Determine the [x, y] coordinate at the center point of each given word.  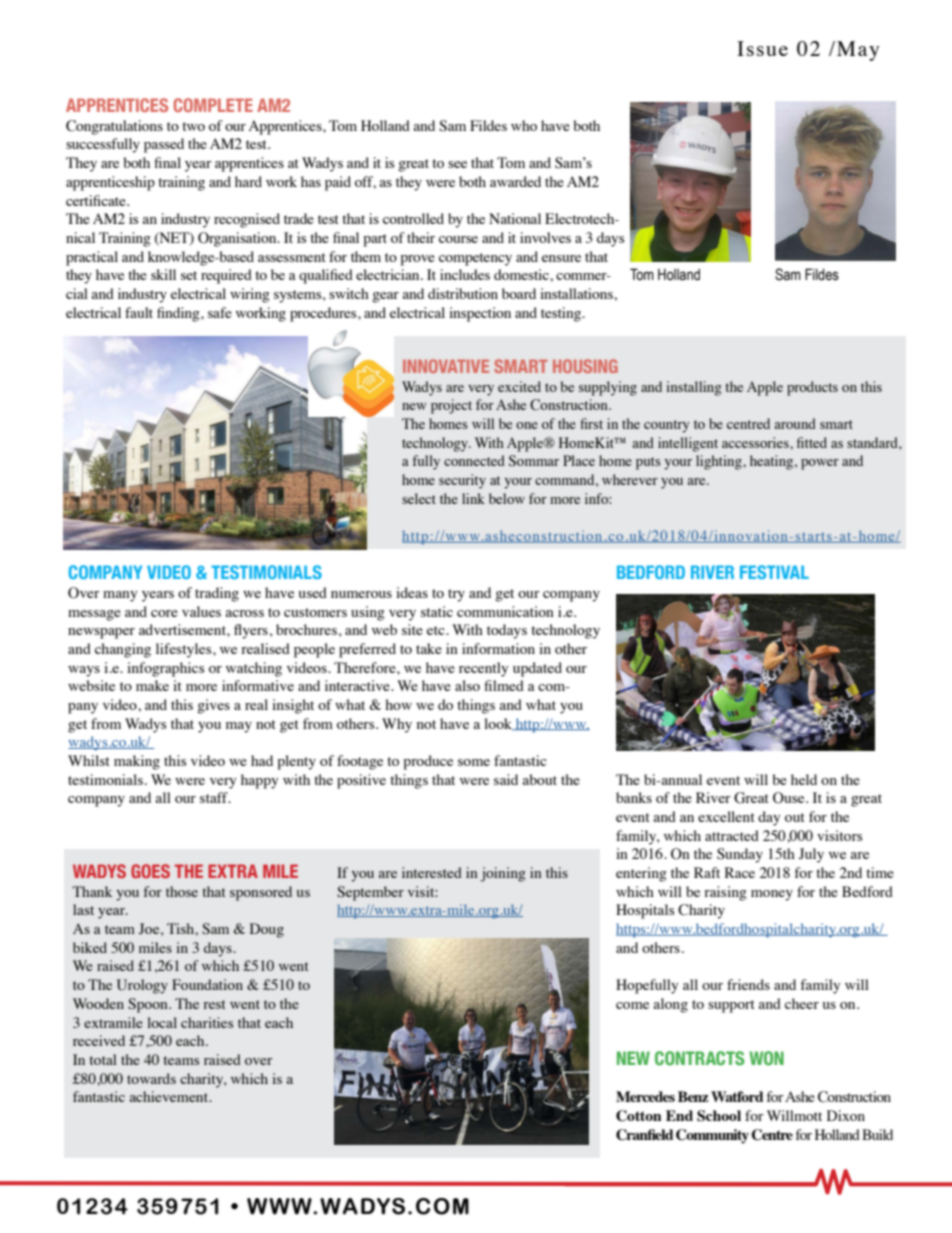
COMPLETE [213, 105]
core [164, 613]
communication [505, 611]
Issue [762, 48]
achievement [170, 1096]
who [524, 125]
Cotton [639, 1116]
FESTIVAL [774, 572]
